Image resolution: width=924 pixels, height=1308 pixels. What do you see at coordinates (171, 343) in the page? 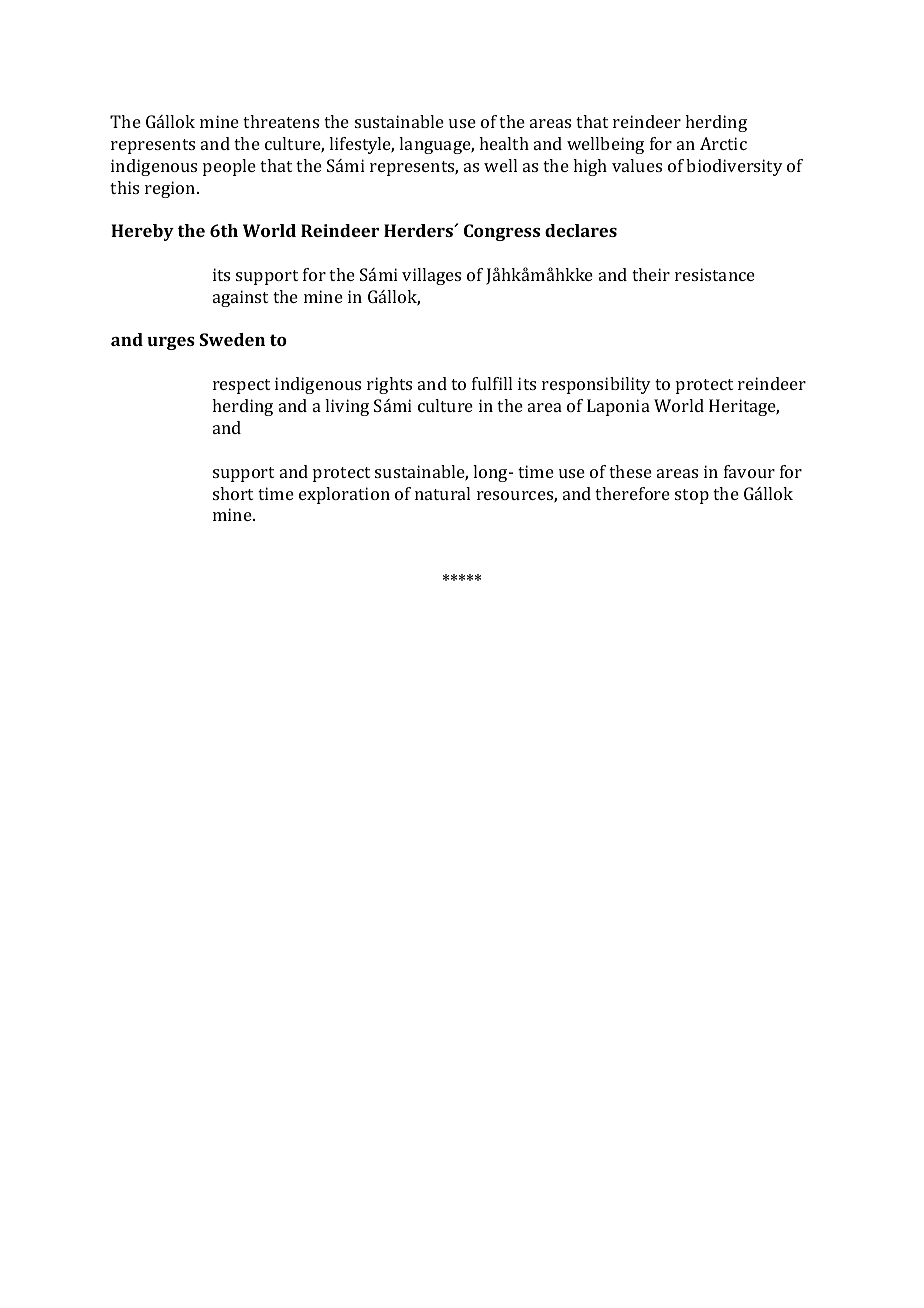
I see `urges` at bounding box center [171, 343].
